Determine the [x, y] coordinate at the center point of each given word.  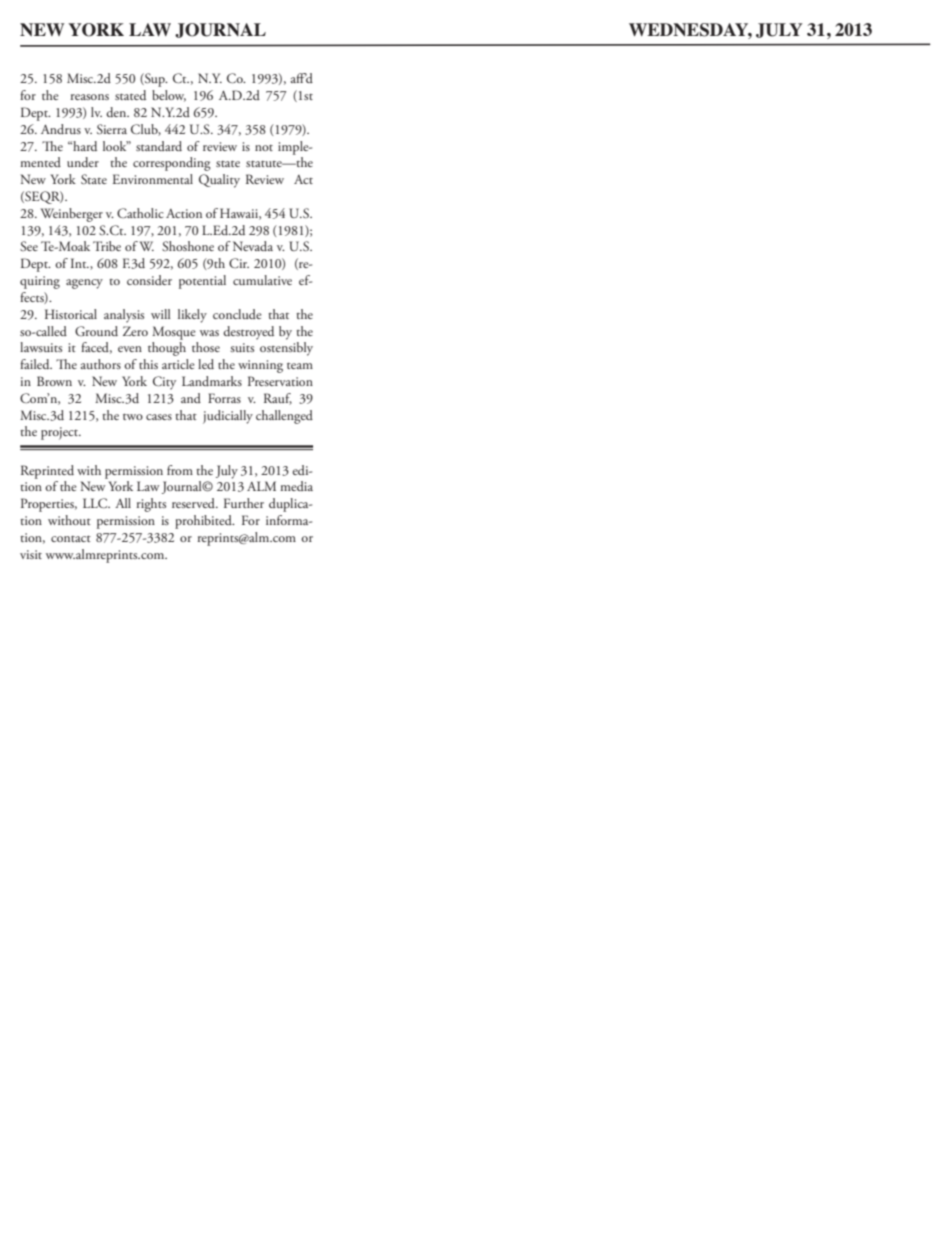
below [169, 96]
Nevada [253, 246]
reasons [90, 97]
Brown [54, 381]
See [29, 246]
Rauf [278, 399]
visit [31, 554]
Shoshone [188, 246]
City [164, 383]
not [264, 148]
